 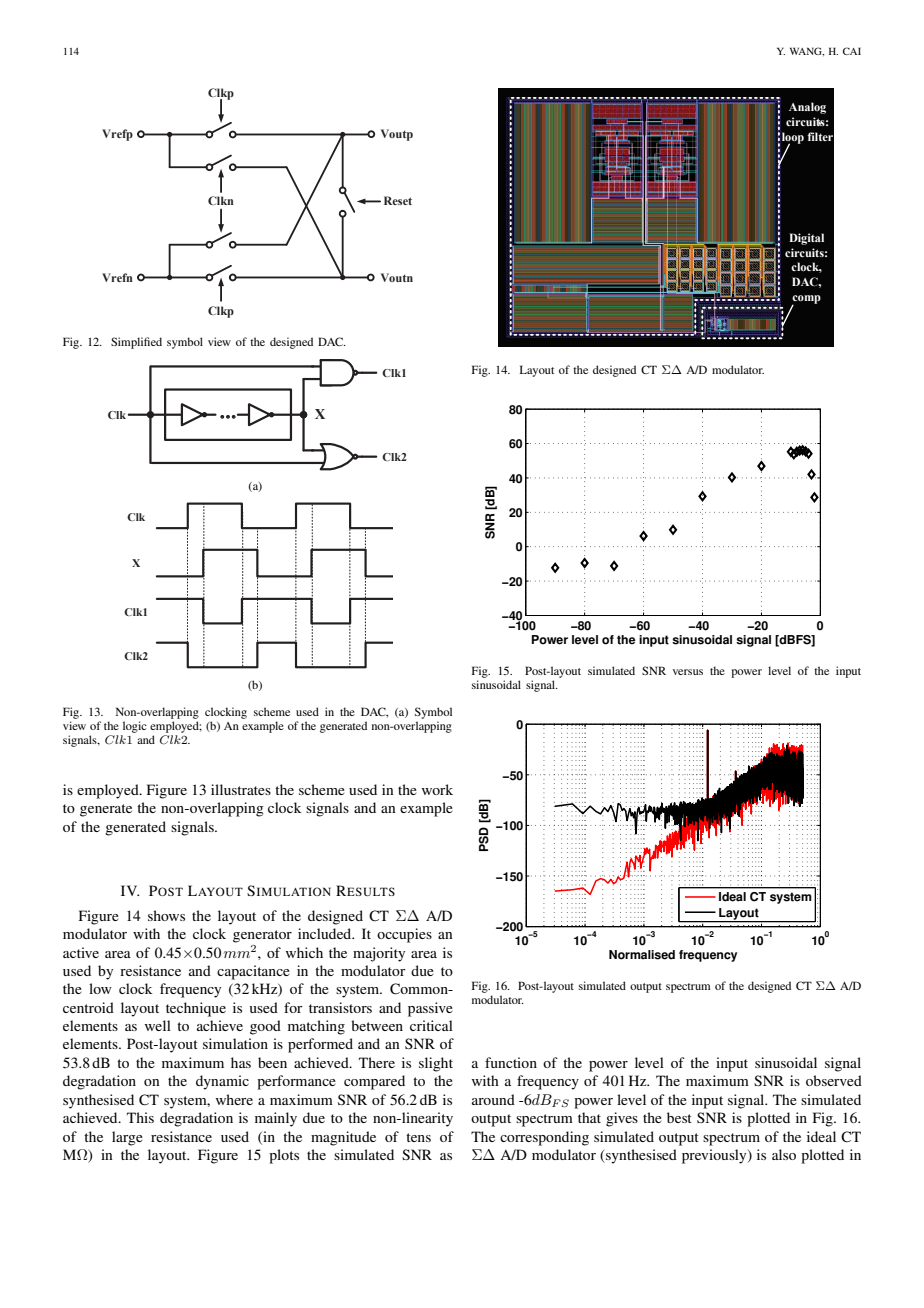 I want to click on This, so click(x=140, y=1117).
